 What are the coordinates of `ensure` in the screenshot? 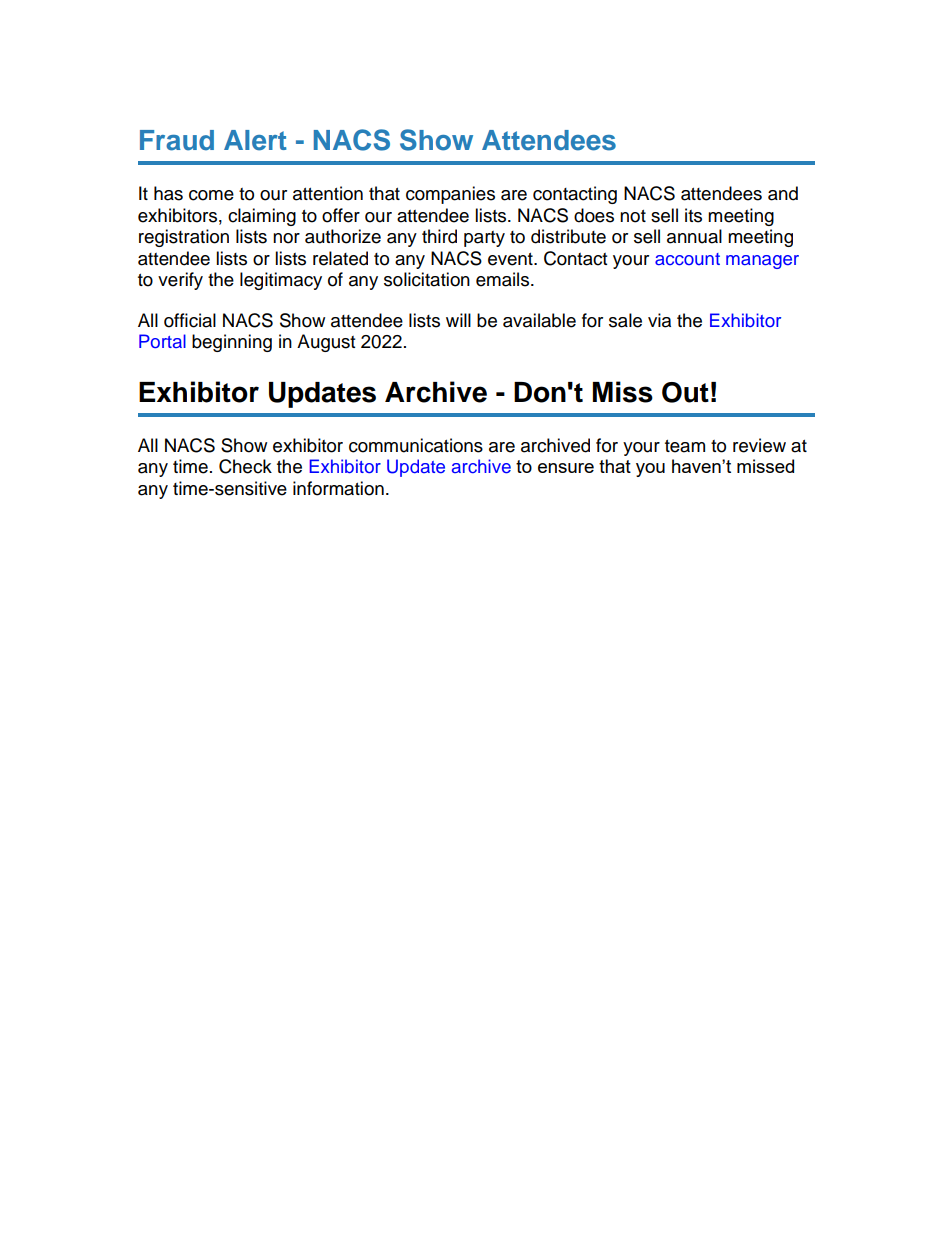 It's located at (566, 468).
